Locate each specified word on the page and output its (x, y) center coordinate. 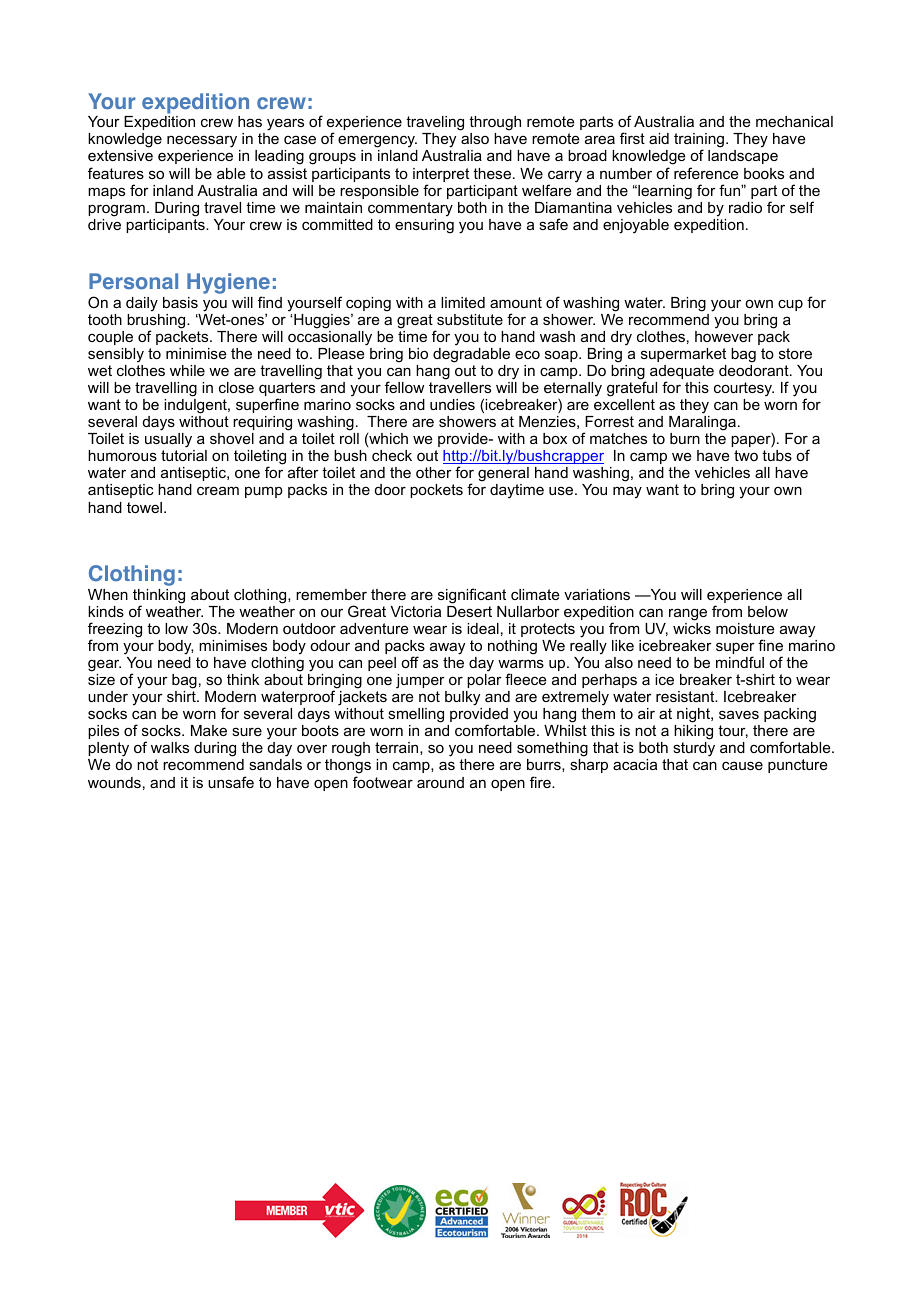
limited (463, 302)
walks (170, 747)
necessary (203, 143)
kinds (106, 611)
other (434, 472)
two (746, 455)
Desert (469, 611)
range (688, 614)
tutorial (184, 455)
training (699, 142)
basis (180, 302)
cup (790, 305)
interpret (441, 176)
